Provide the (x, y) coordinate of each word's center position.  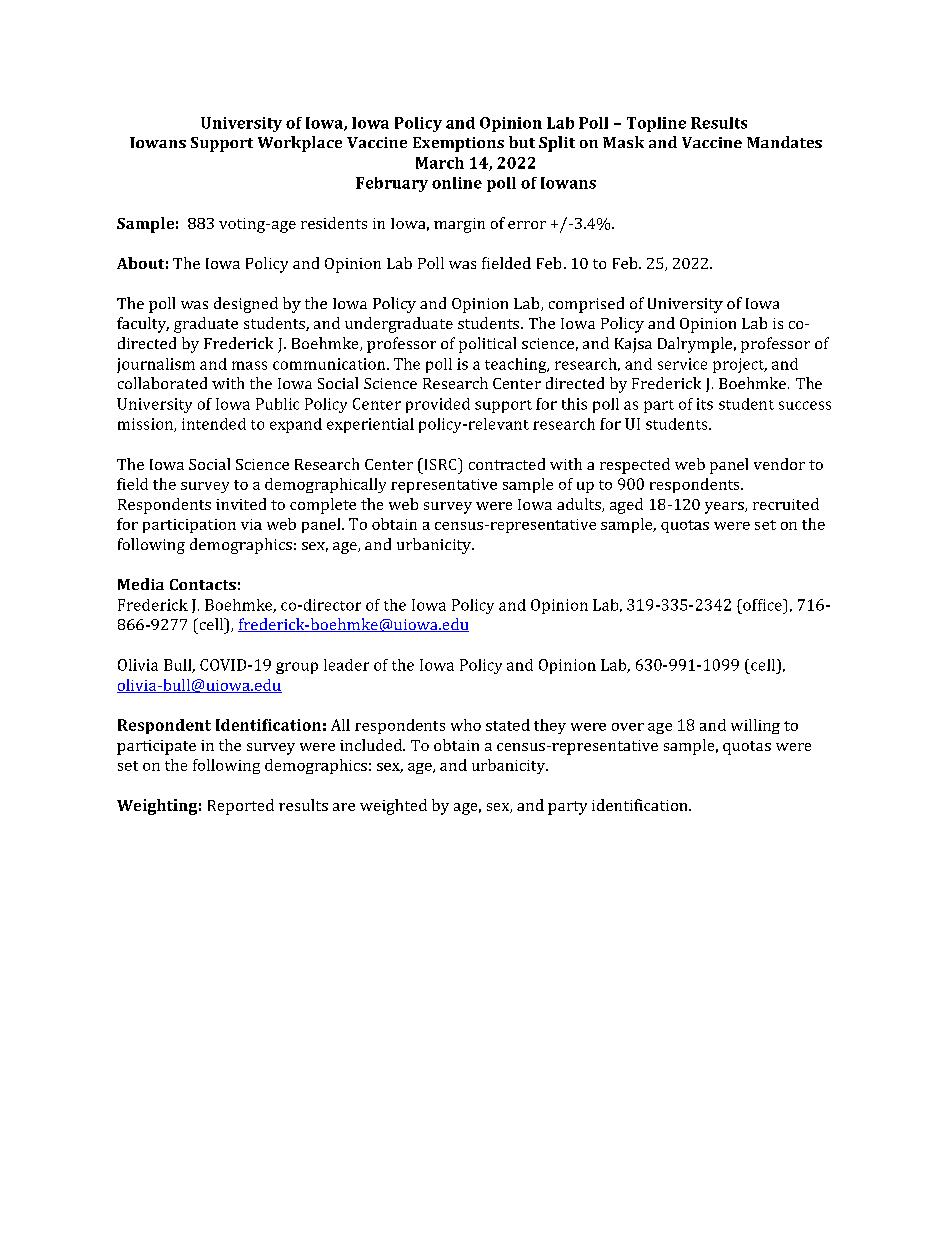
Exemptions (458, 144)
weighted (393, 807)
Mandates (784, 142)
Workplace (300, 144)
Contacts (203, 584)
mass (249, 365)
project (739, 365)
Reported (241, 807)
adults (580, 505)
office (762, 605)
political (487, 345)
